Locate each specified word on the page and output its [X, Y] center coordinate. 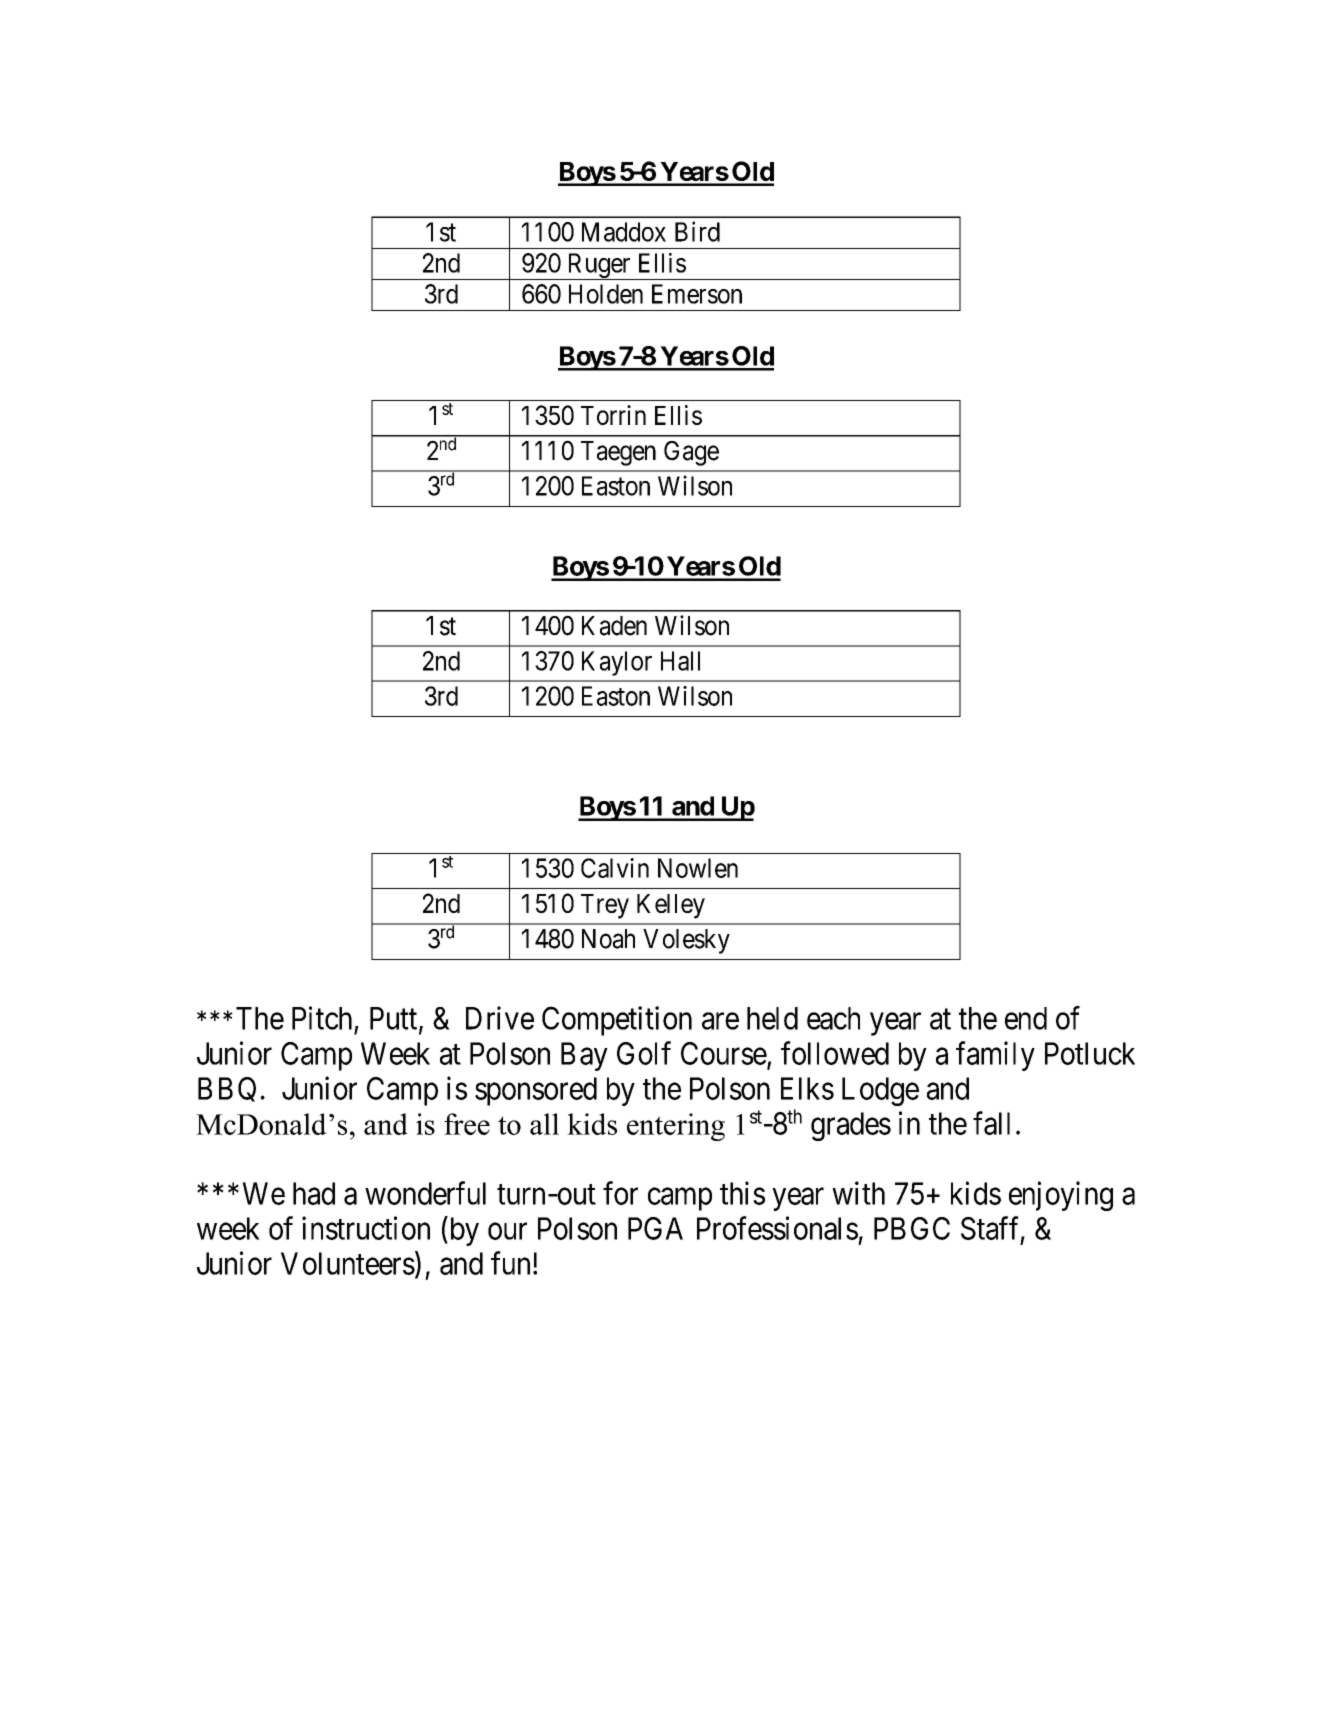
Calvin [615, 868]
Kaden [614, 626]
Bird [697, 231]
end [1026, 1018]
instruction [366, 1228]
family [995, 1056]
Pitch [322, 1018]
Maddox [624, 232]
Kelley [671, 906]
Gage [691, 453]
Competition [617, 1021]
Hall [680, 661]
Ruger [599, 266]
